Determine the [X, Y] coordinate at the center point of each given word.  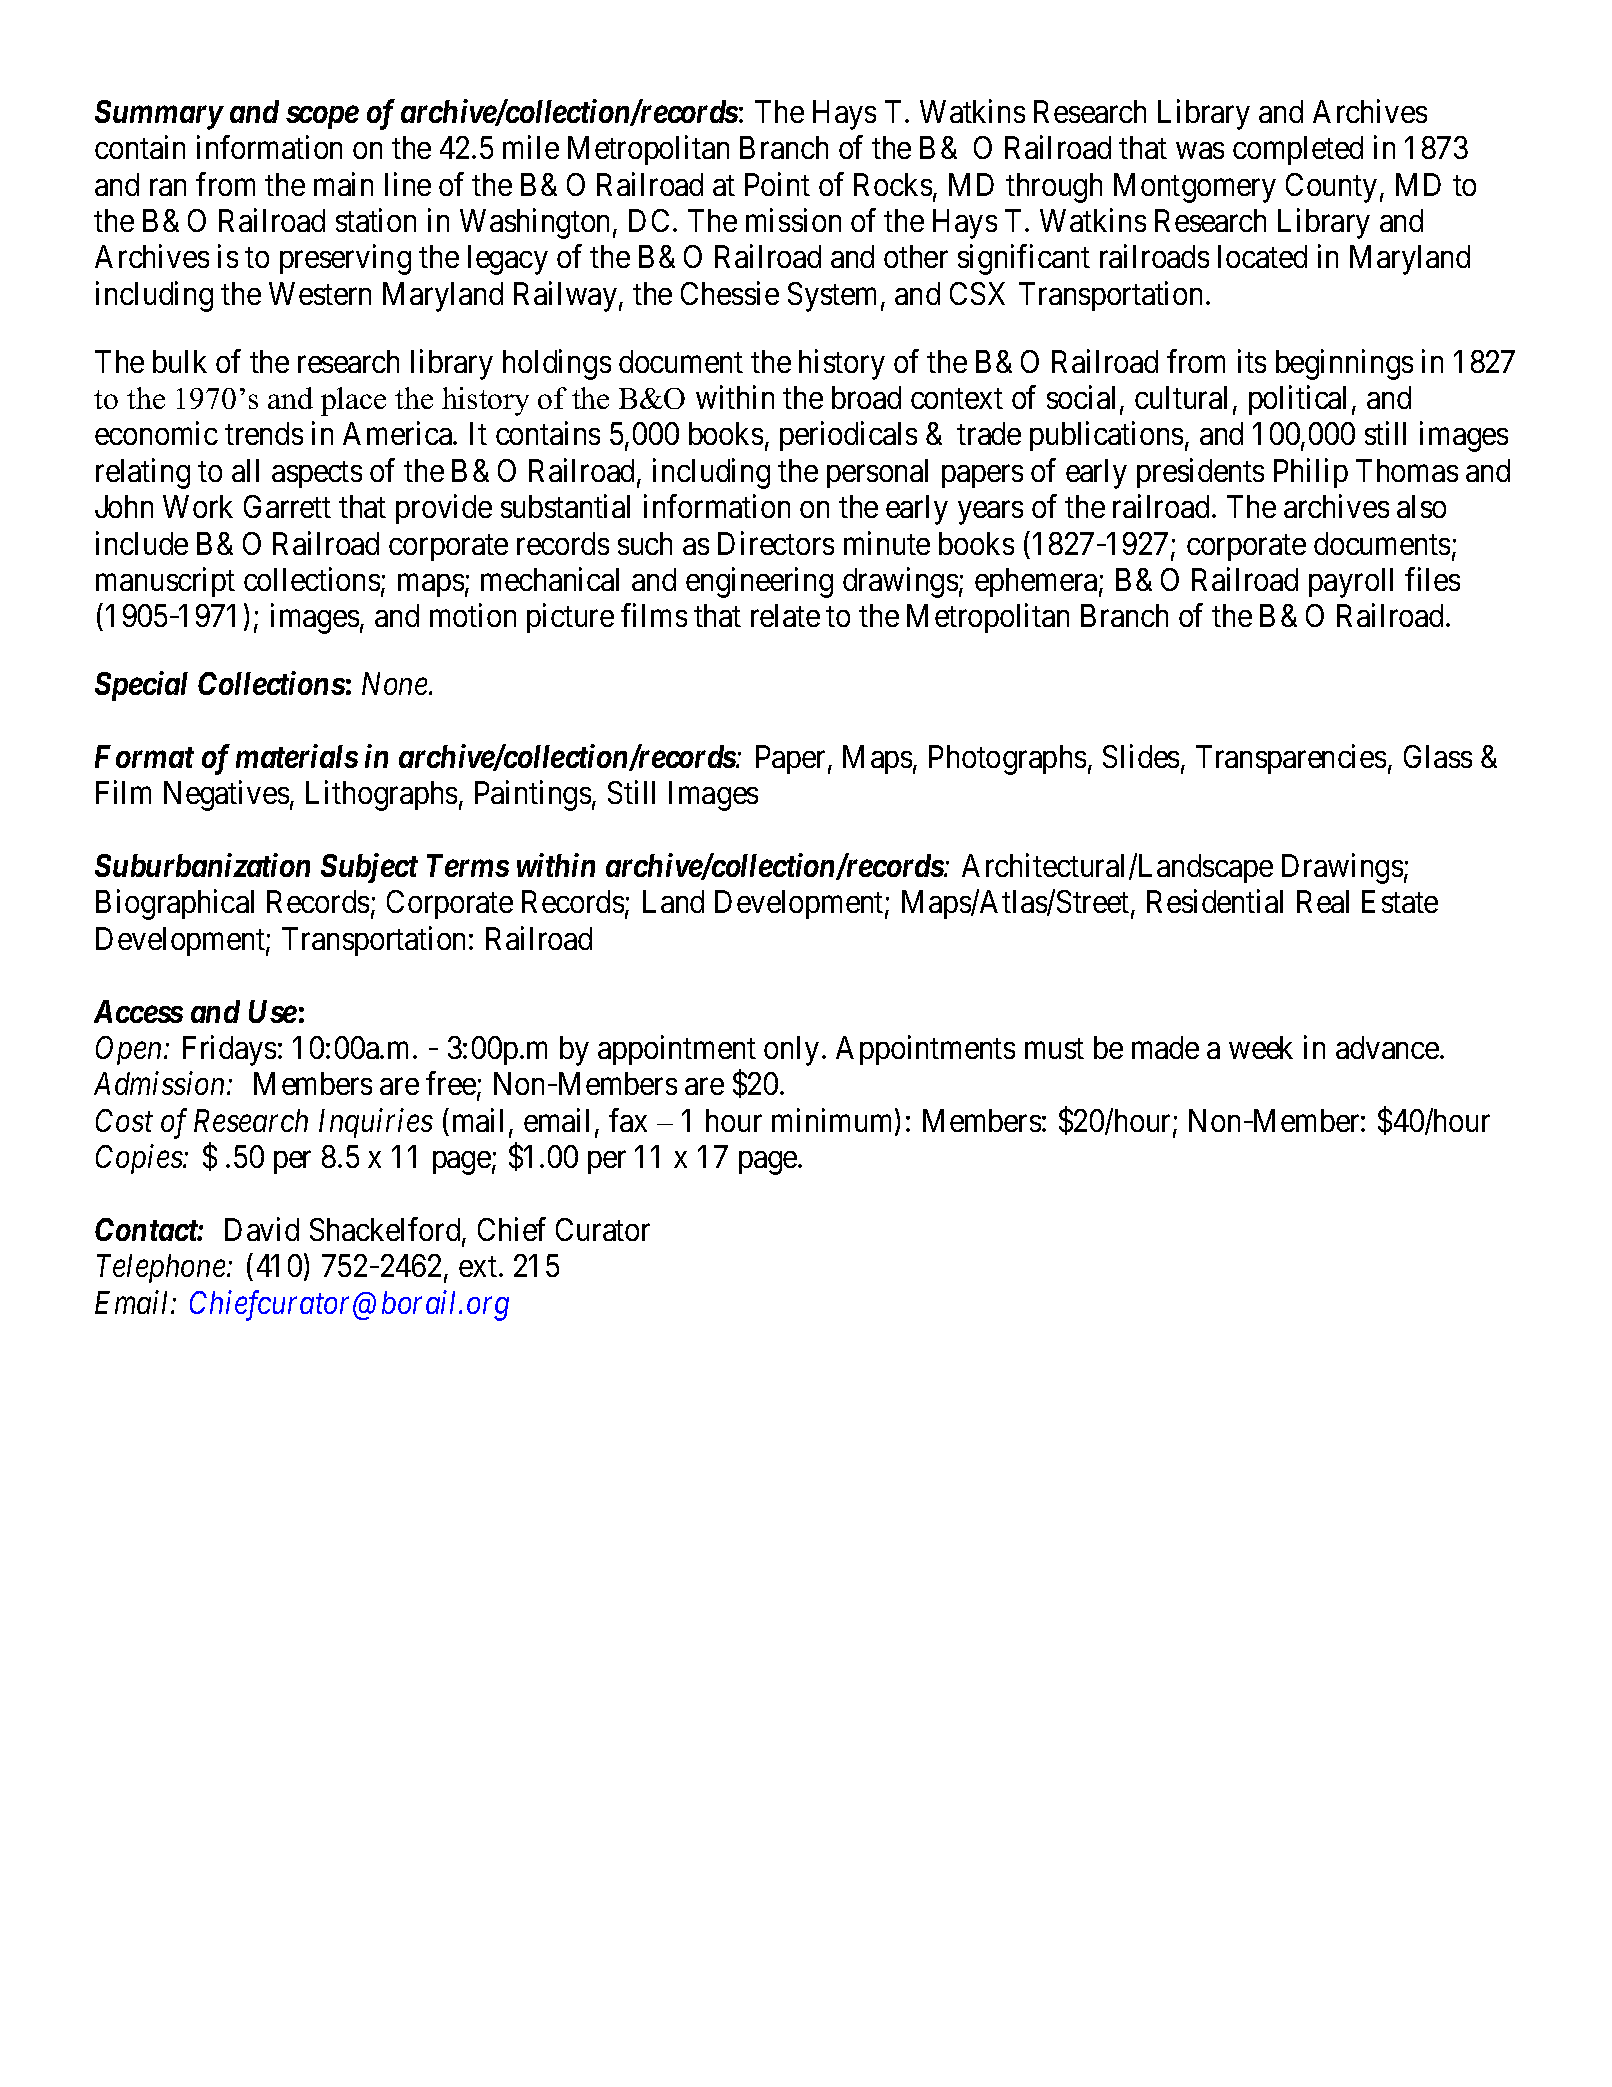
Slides [1141, 756]
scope [322, 117]
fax [628, 1120]
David [262, 1229]
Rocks [893, 184]
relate [785, 615]
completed [1298, 150]
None [396, 684]
